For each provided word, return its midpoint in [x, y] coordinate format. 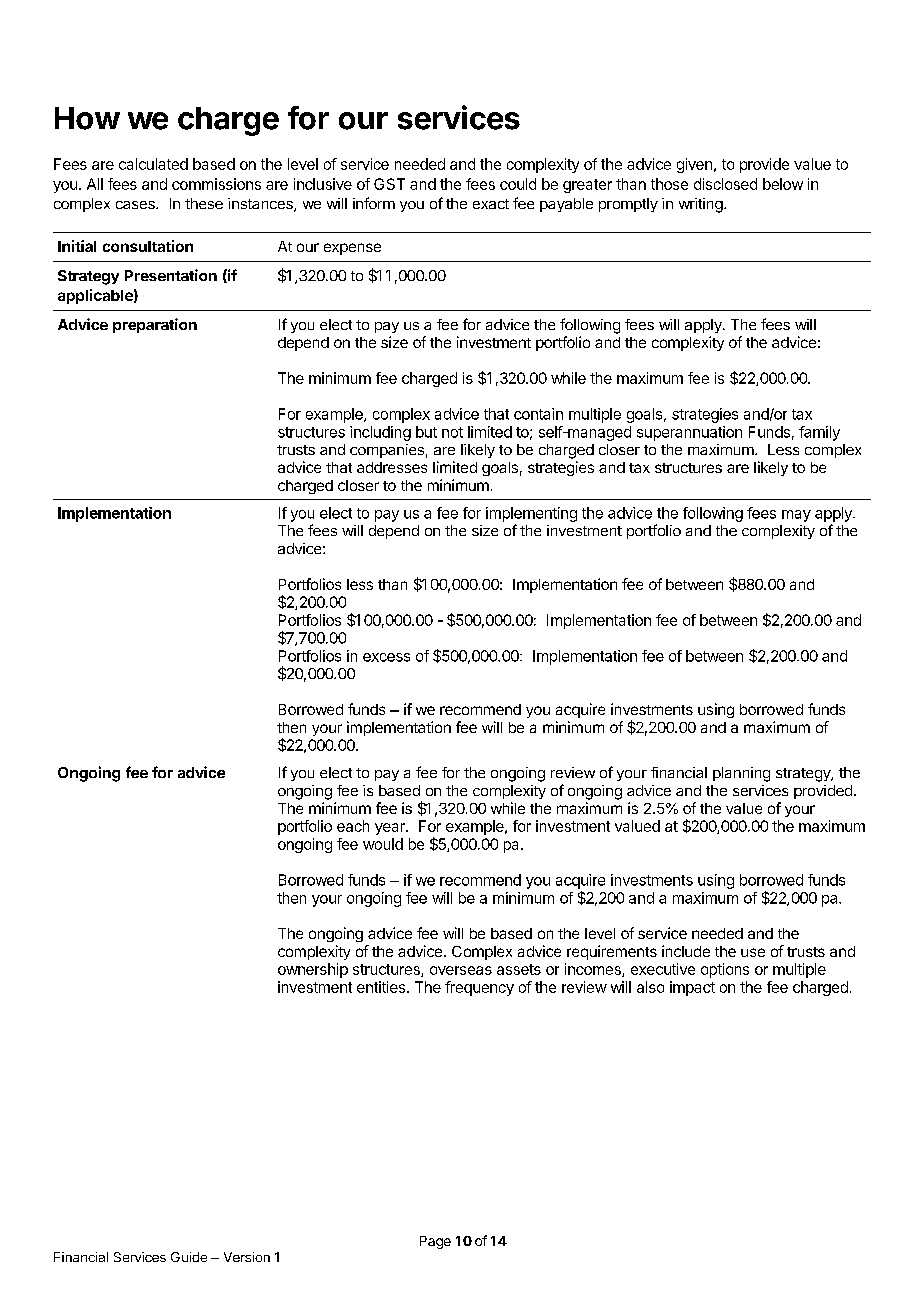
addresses [392, 467]
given [694, 165]
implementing [531, 514]
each [353, 826]
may [796, 516]
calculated [153, 164]
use [753, 952]
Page [435, 1242]
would [383, 844]
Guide [189, 1257]
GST [389, 184]
